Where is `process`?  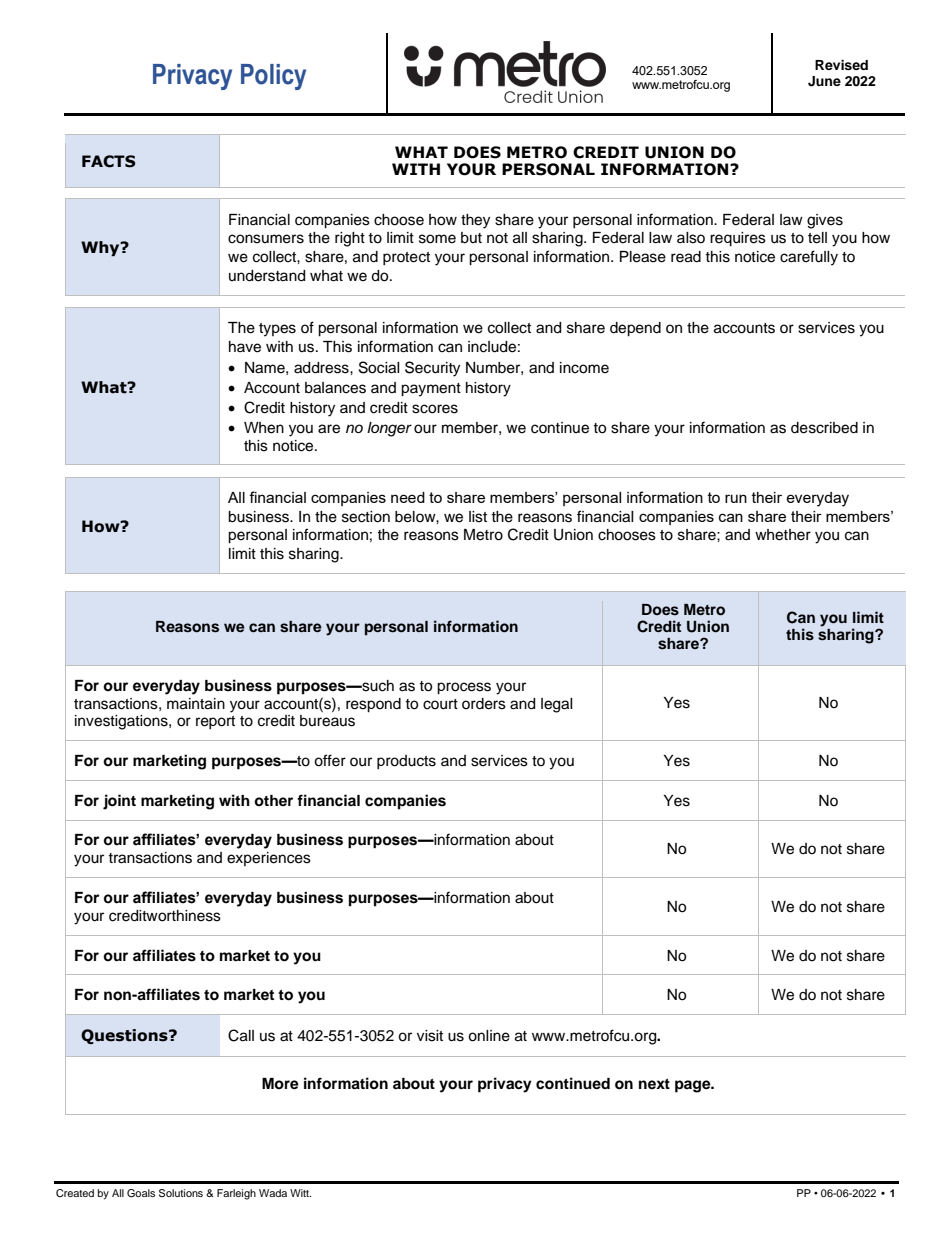 process is located at coordinates (464, 688).
